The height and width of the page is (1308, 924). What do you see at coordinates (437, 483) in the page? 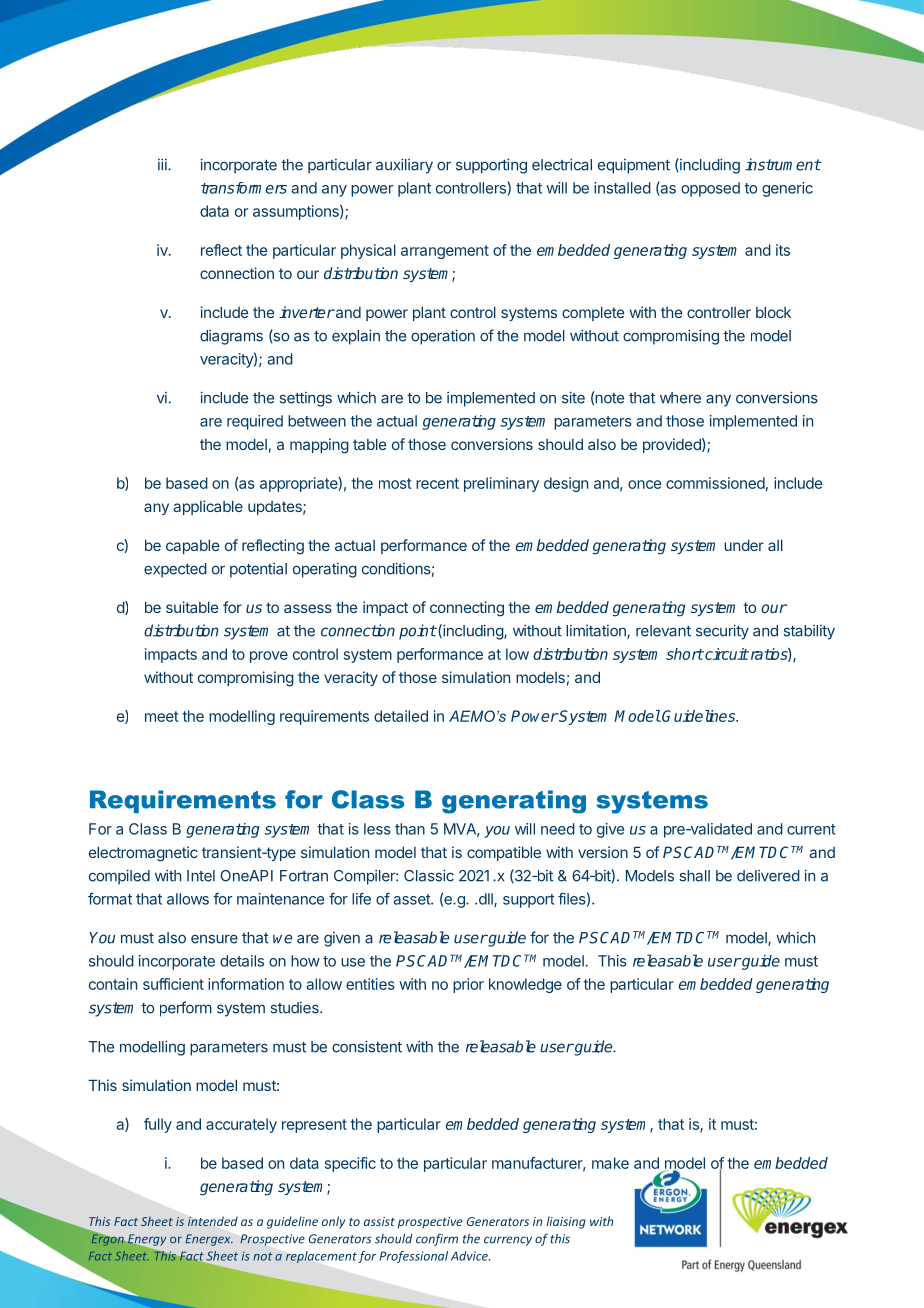
I see `recent` at bounding box center [437, 483].
